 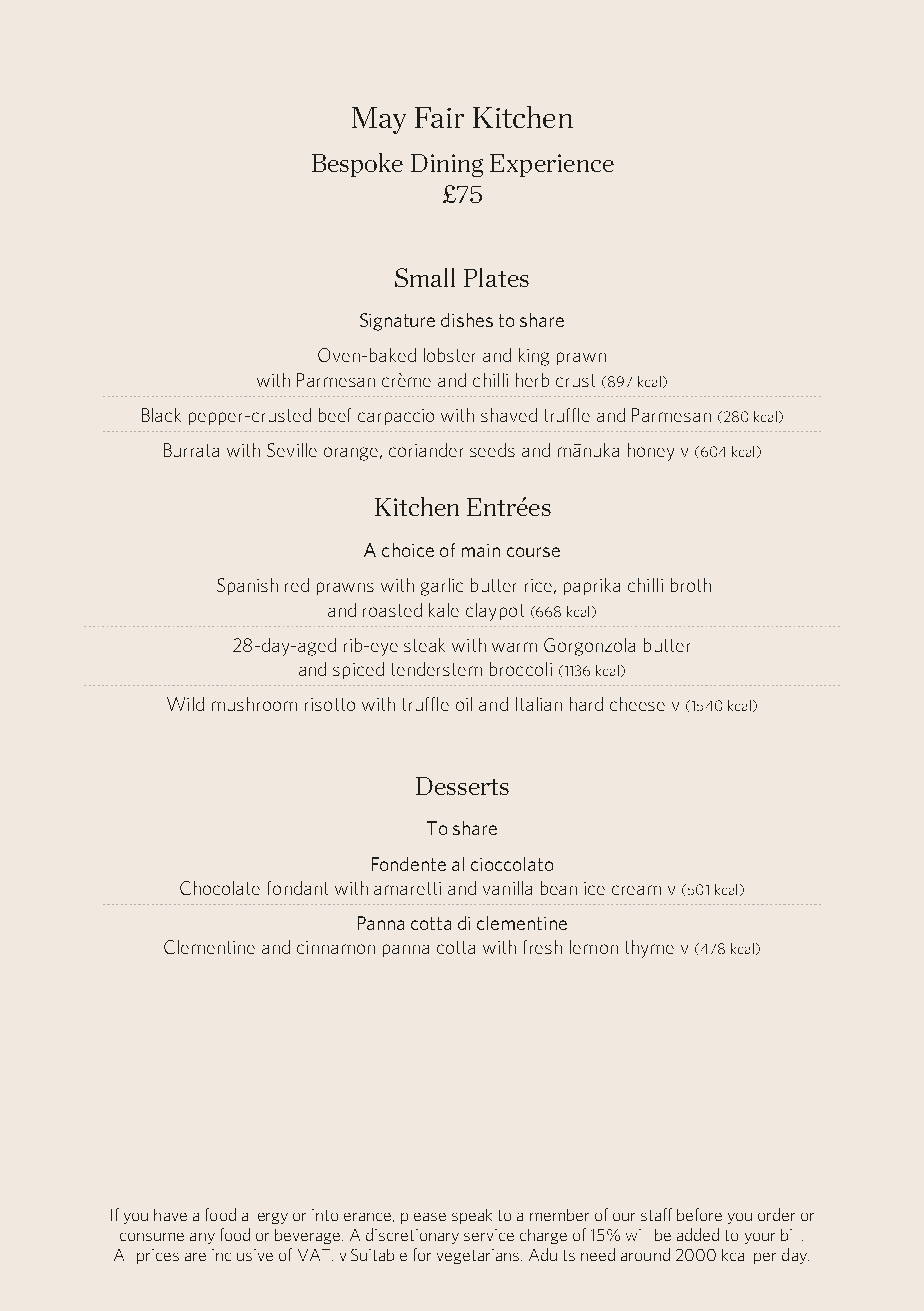 I want to click on oil, so click(x=464, y=704).
